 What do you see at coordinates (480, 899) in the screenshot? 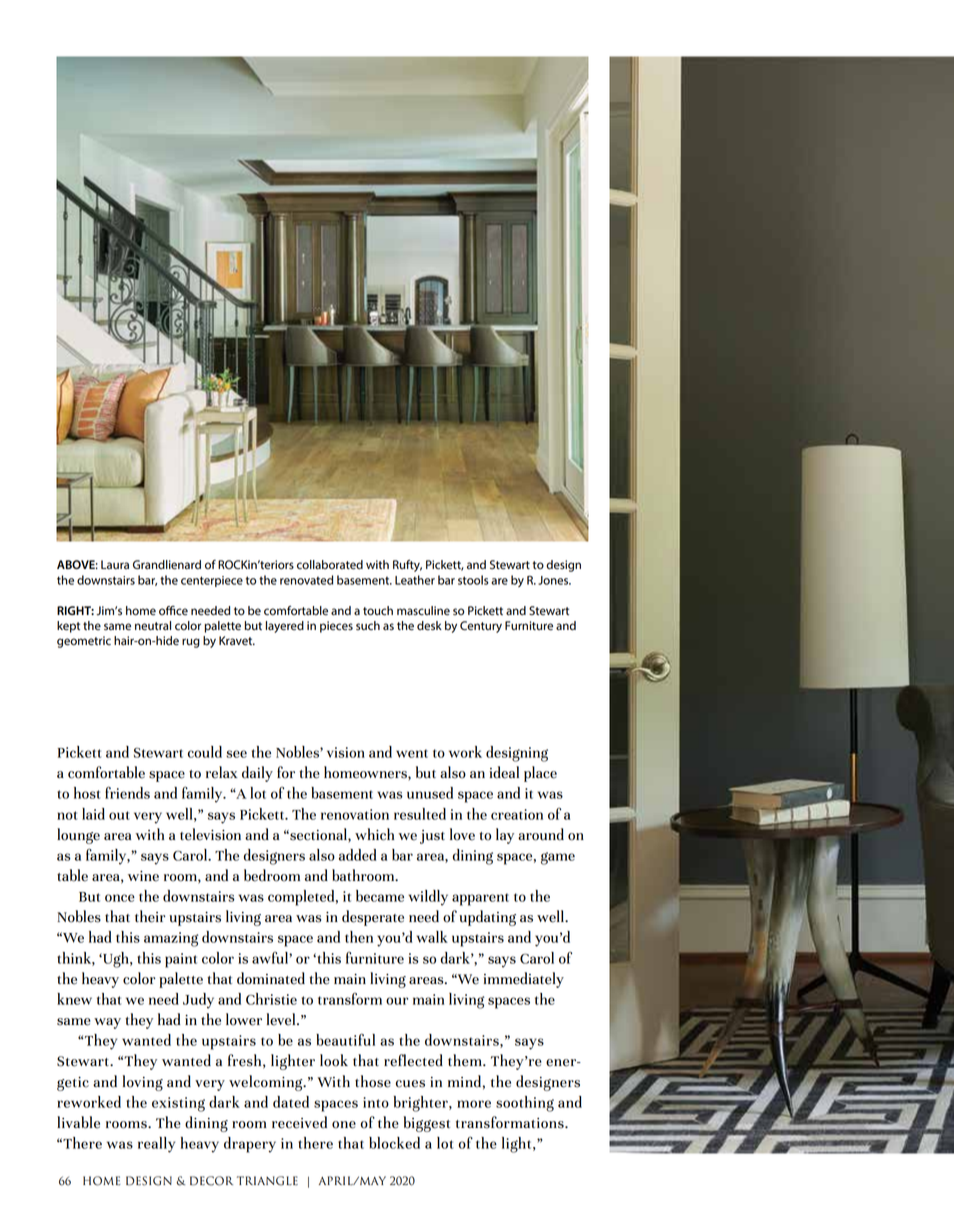
I see `apparent` at bounding box center [480, 899].
